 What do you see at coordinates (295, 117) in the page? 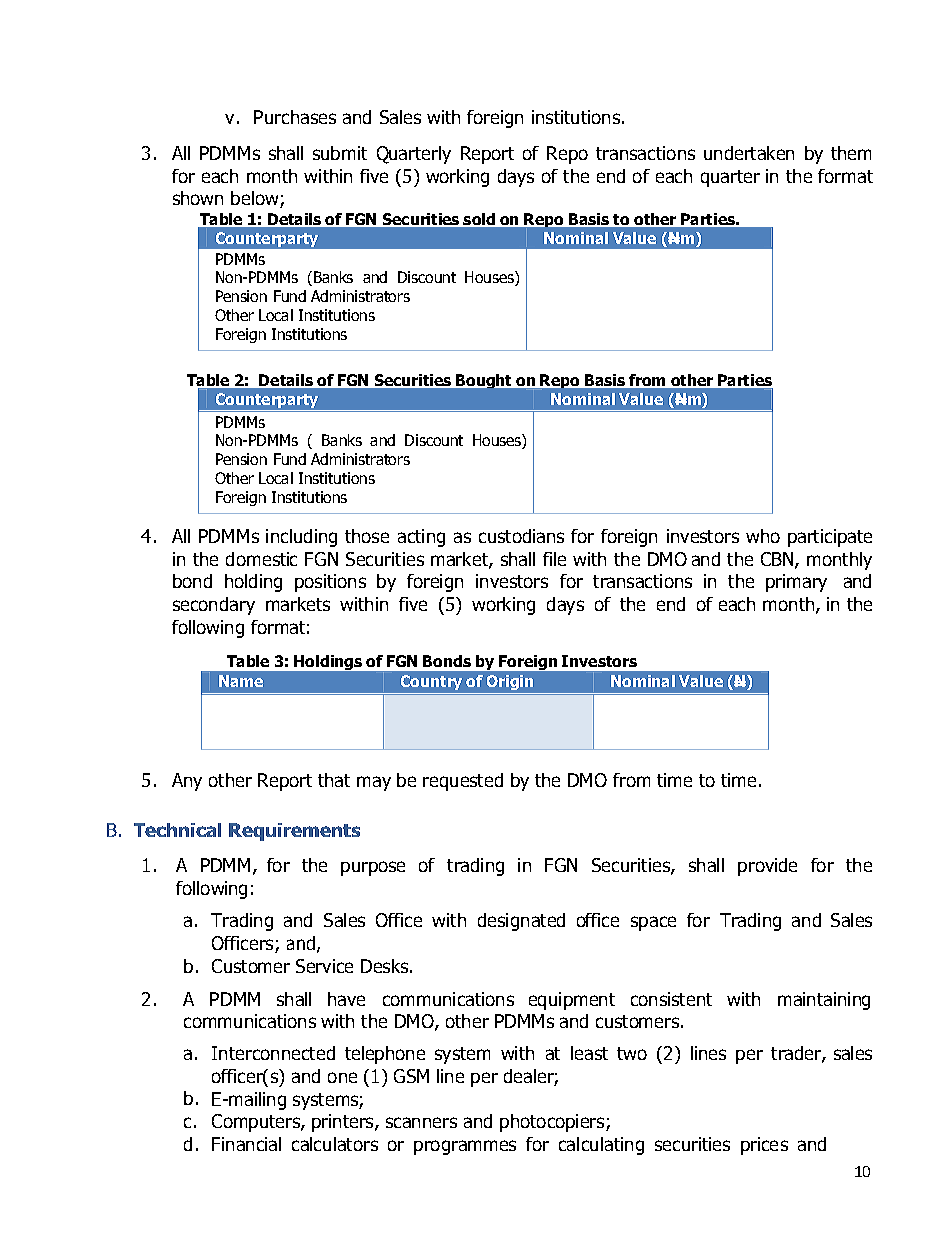
I see `Purchases` at bounding box center [295, 117].
